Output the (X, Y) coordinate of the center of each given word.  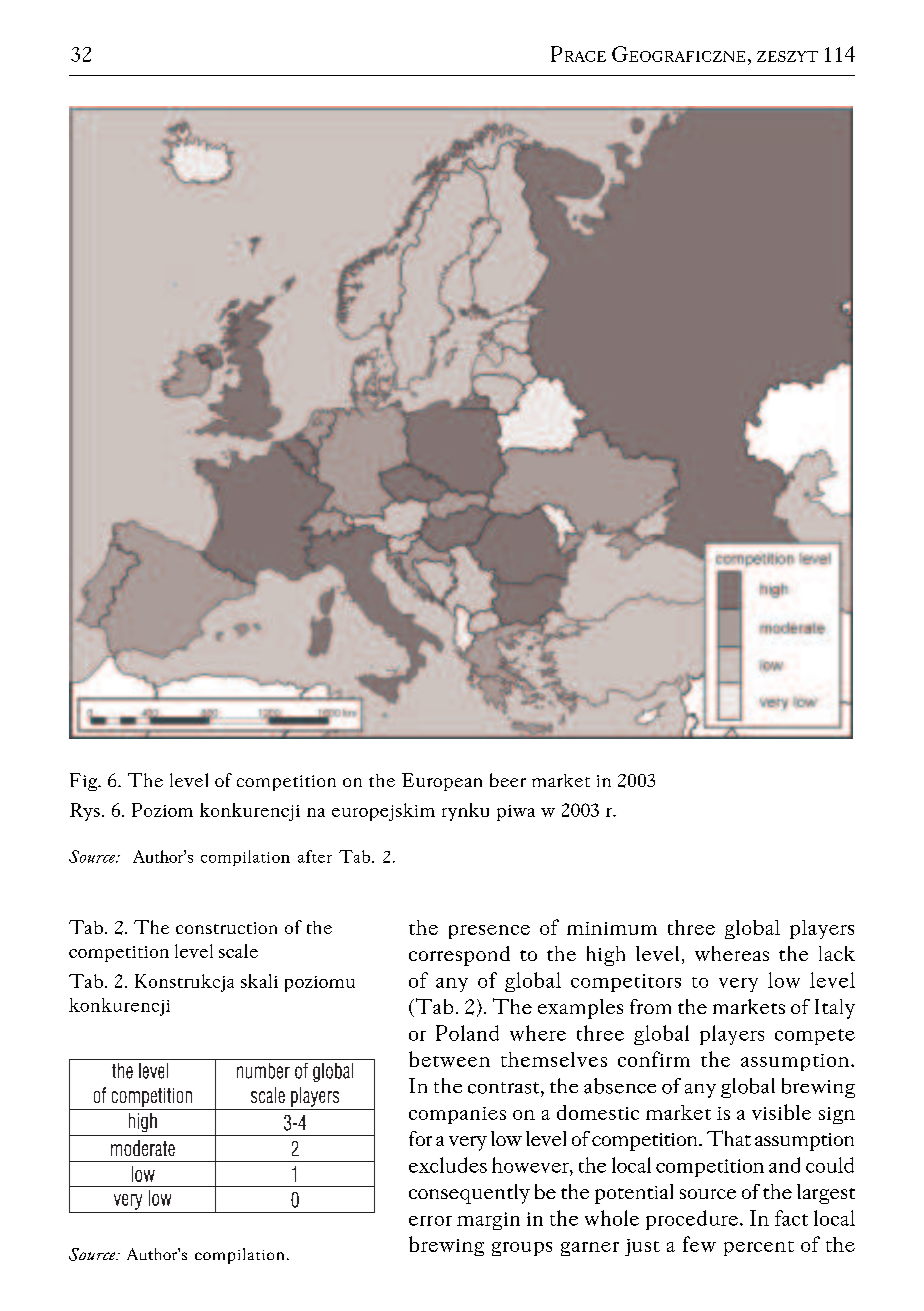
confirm (654, 1059)
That (729, 1138)
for (420, 1138)
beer (508, 780)
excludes (448, 1165)
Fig (85, 782)
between (449, 1059)
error (430, 1221)
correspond (459, 956)
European (442, 782)
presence (489, 932)
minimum (612, 928)
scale (238, 951)
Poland (467, 1033)
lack (837, 953)
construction (226, 928)
